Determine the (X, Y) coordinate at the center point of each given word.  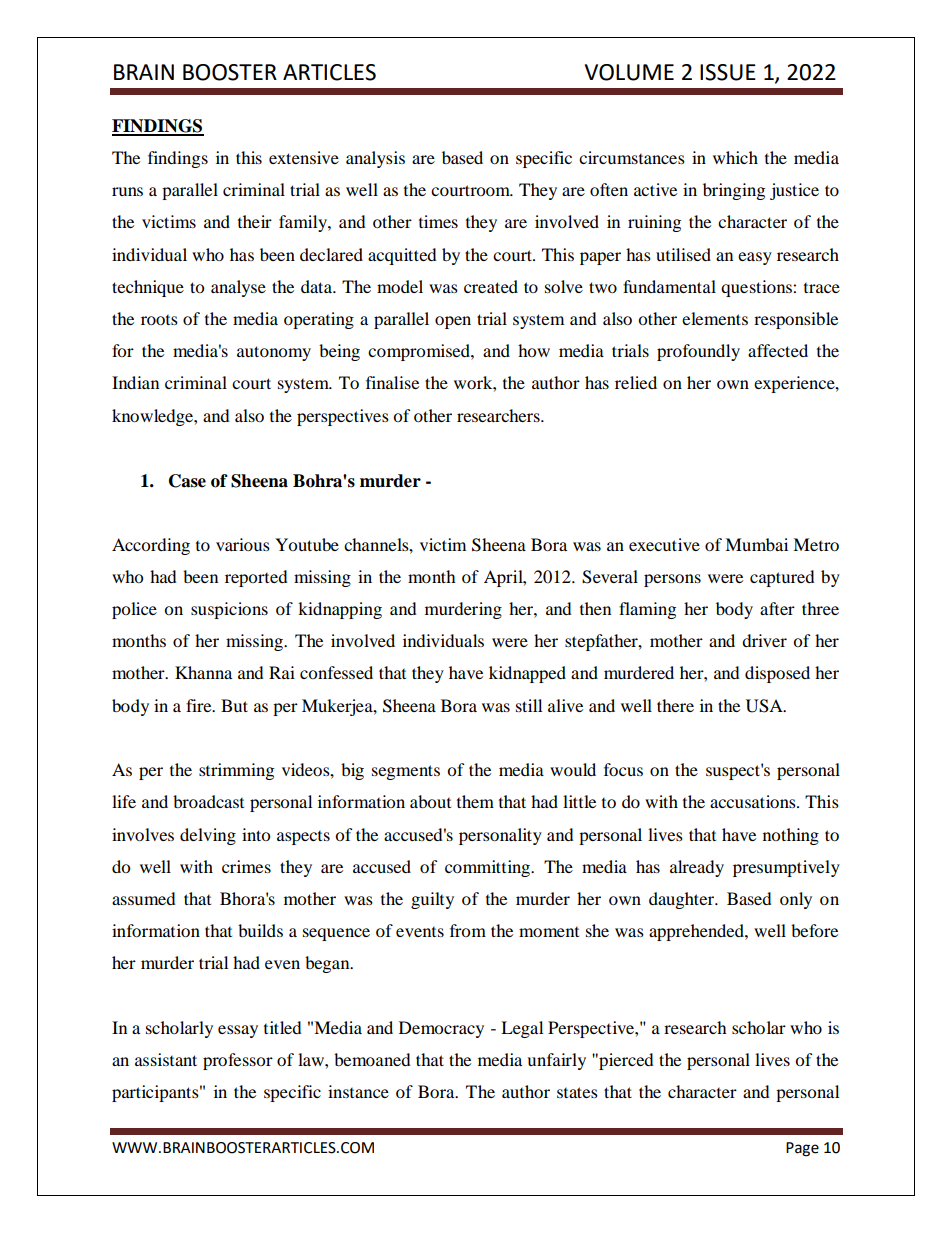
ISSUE (728, 72)
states (577, 1092)
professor (238, 1061)
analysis (375, 159)
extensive (304, 157)
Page (802, 1149)
